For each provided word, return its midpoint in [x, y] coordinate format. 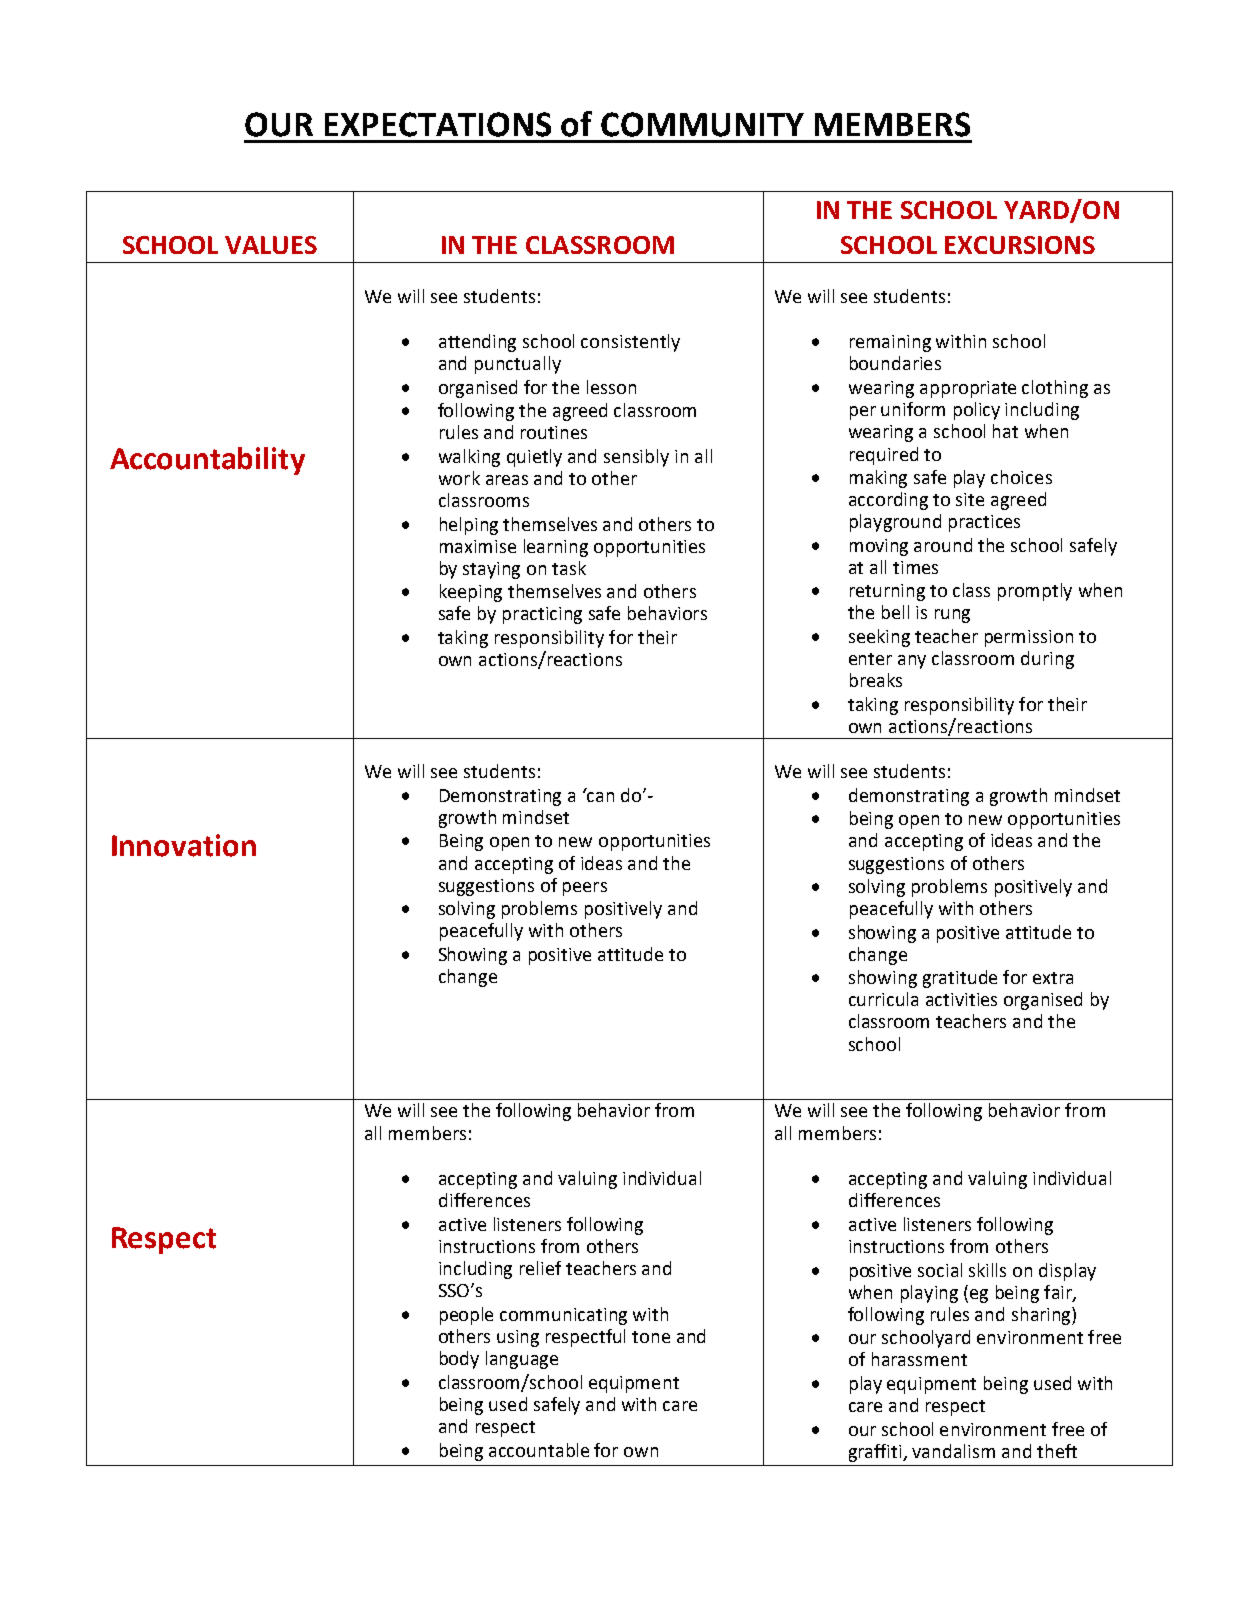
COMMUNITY [702, 124]
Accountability [207, 461]
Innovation [184, 845]
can [599, 796]
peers [585, 889]
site [970, 499]
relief [540, 1268]
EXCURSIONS [1020, 245]
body [459, 1360]
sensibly [636, 458]
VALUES [271, 245]
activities [961, 999]
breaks [876, 680]
